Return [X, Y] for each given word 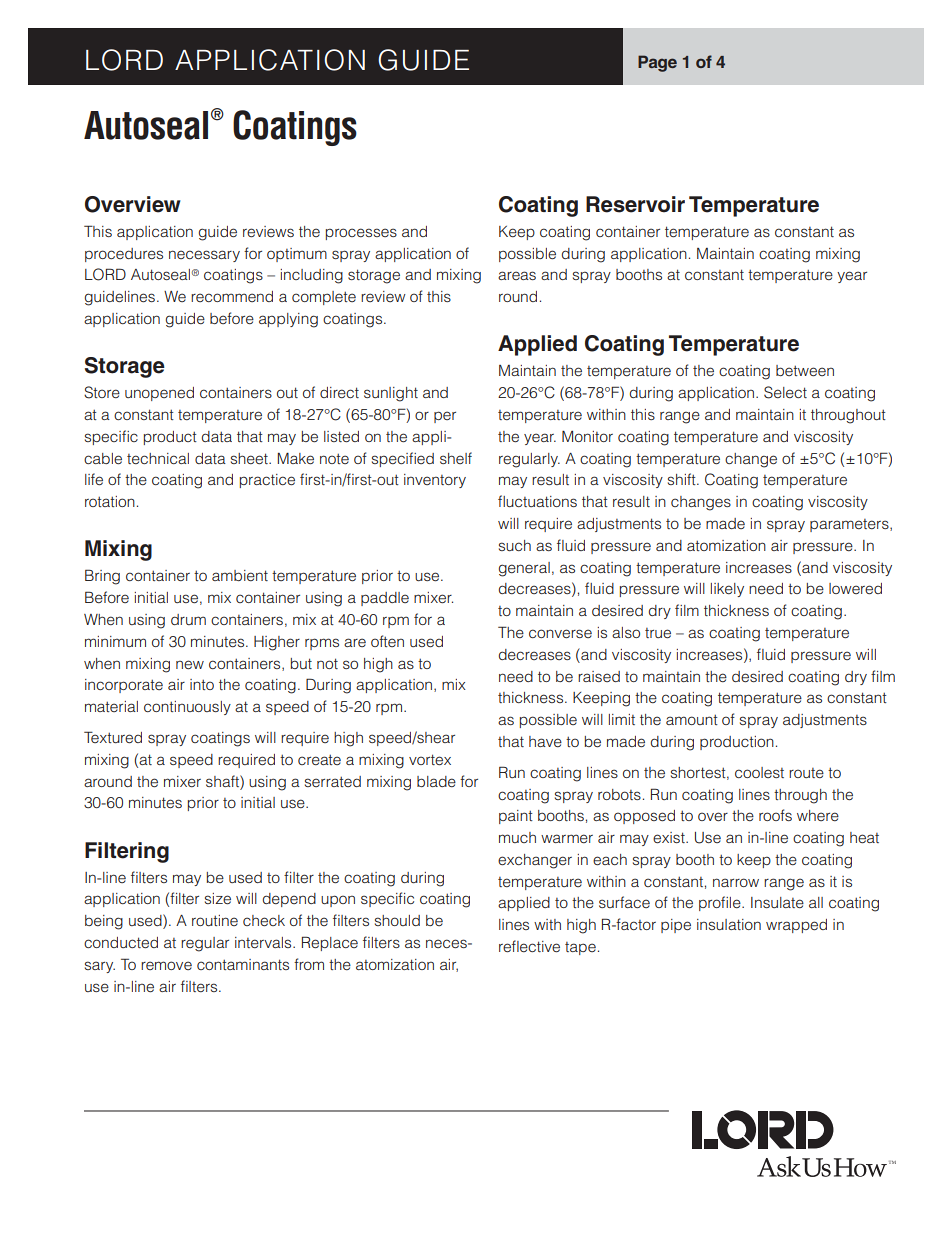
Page [657, 63]
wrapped [796, 926]
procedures [124, 255]
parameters [850, 525]
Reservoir [635, 204]
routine [215, 920]
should [397, 920]
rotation [110, 501]
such [515, 545]
